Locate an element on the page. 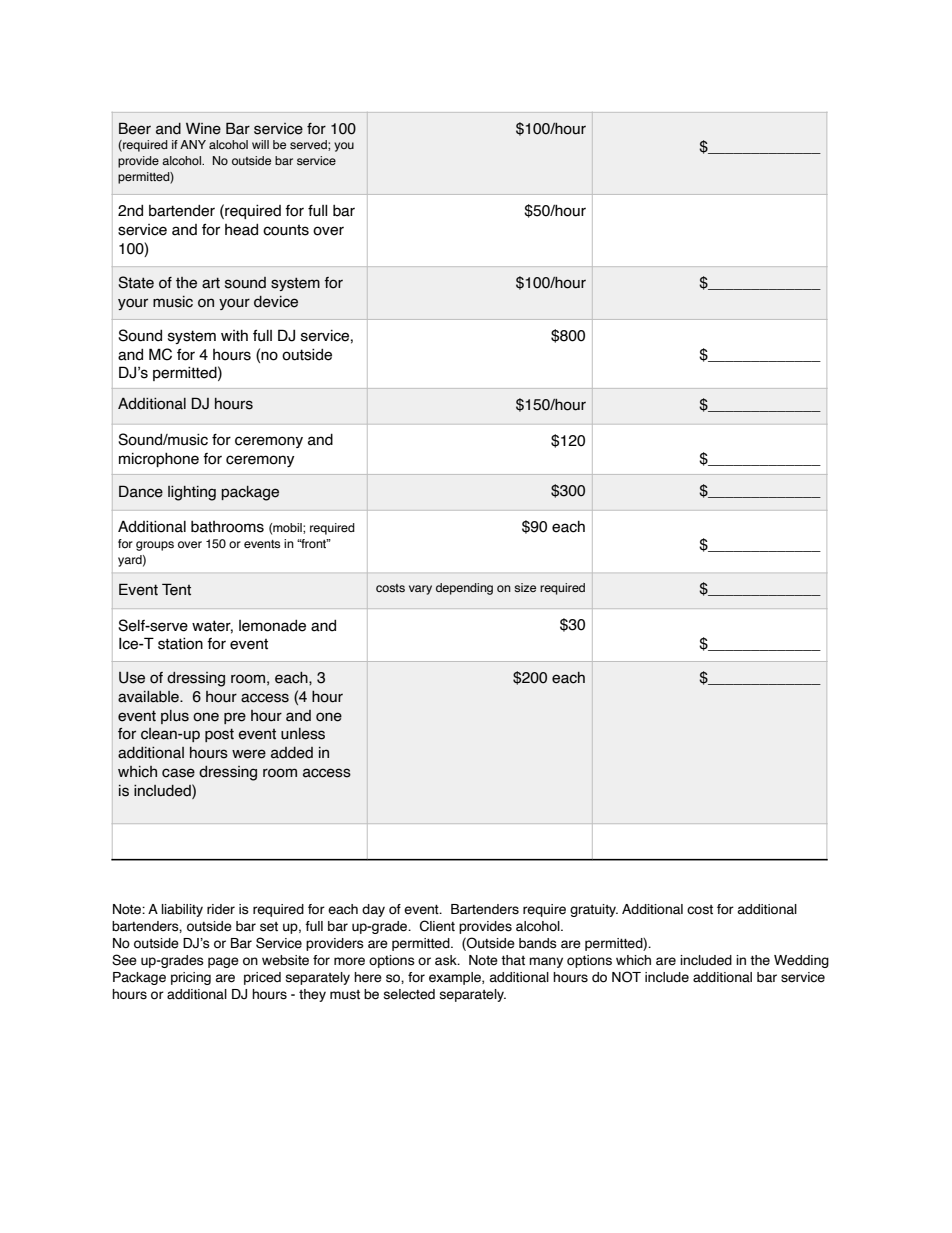 The width and height of the document is (952, 1233). Wine is located at coordinates (203, 129).
